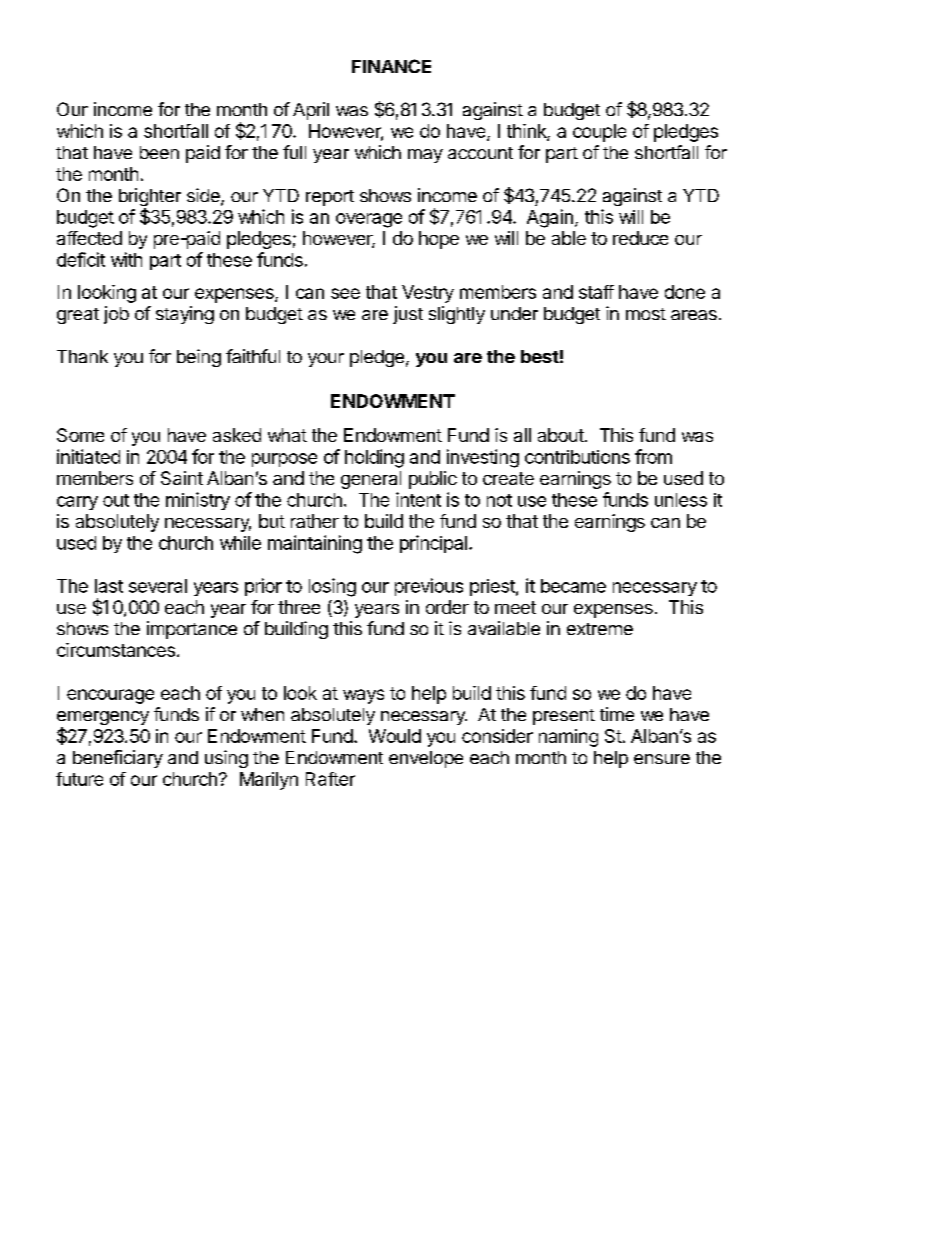  Describe the element at coordinates (80, 435) in the page. I see `Some` at that location.
